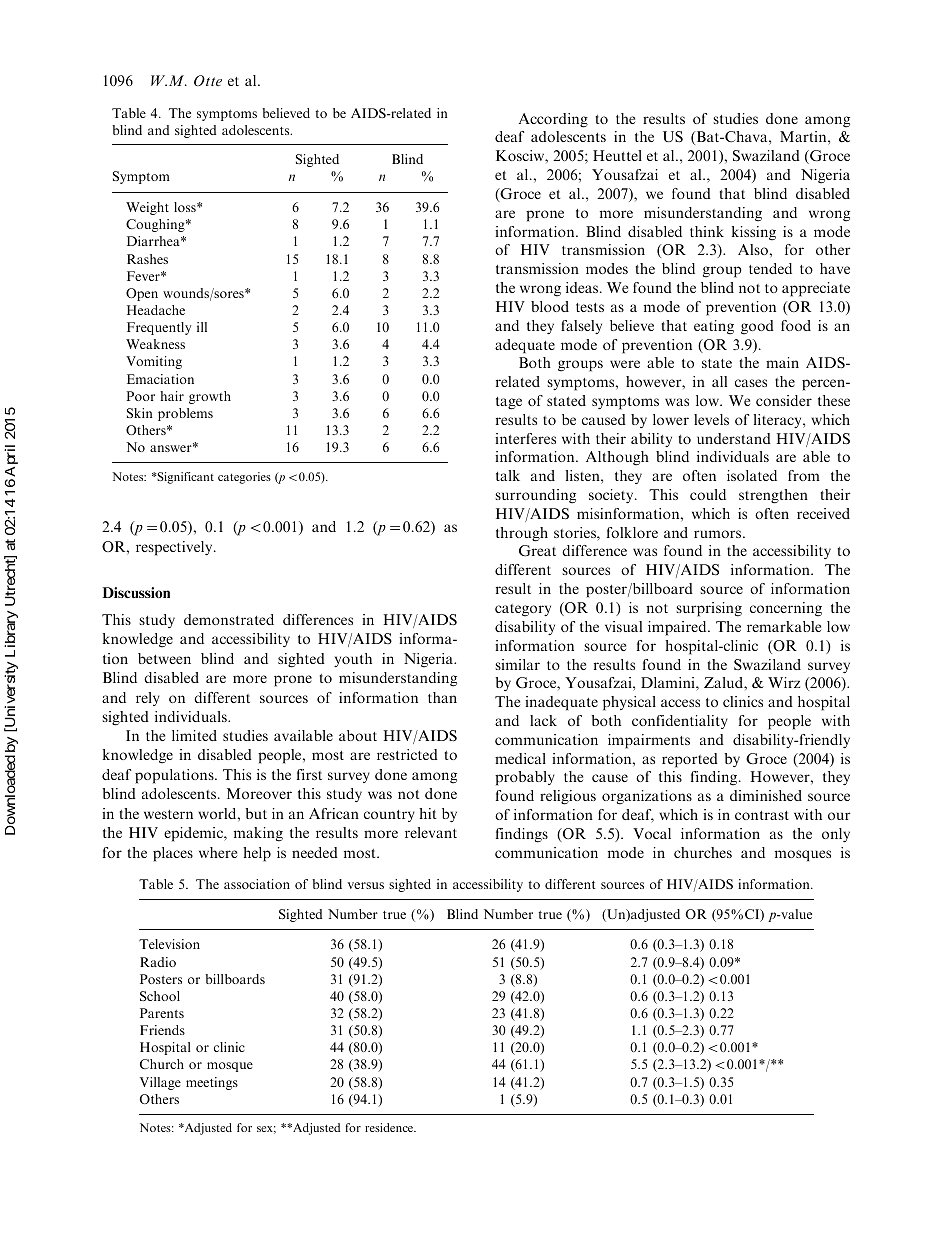 Image resolution: width=952 pixels, height=1242 pixels. What do you see at coordinates (550, 306) in the page?
I see `blood` at bounding box center [550, 306].
